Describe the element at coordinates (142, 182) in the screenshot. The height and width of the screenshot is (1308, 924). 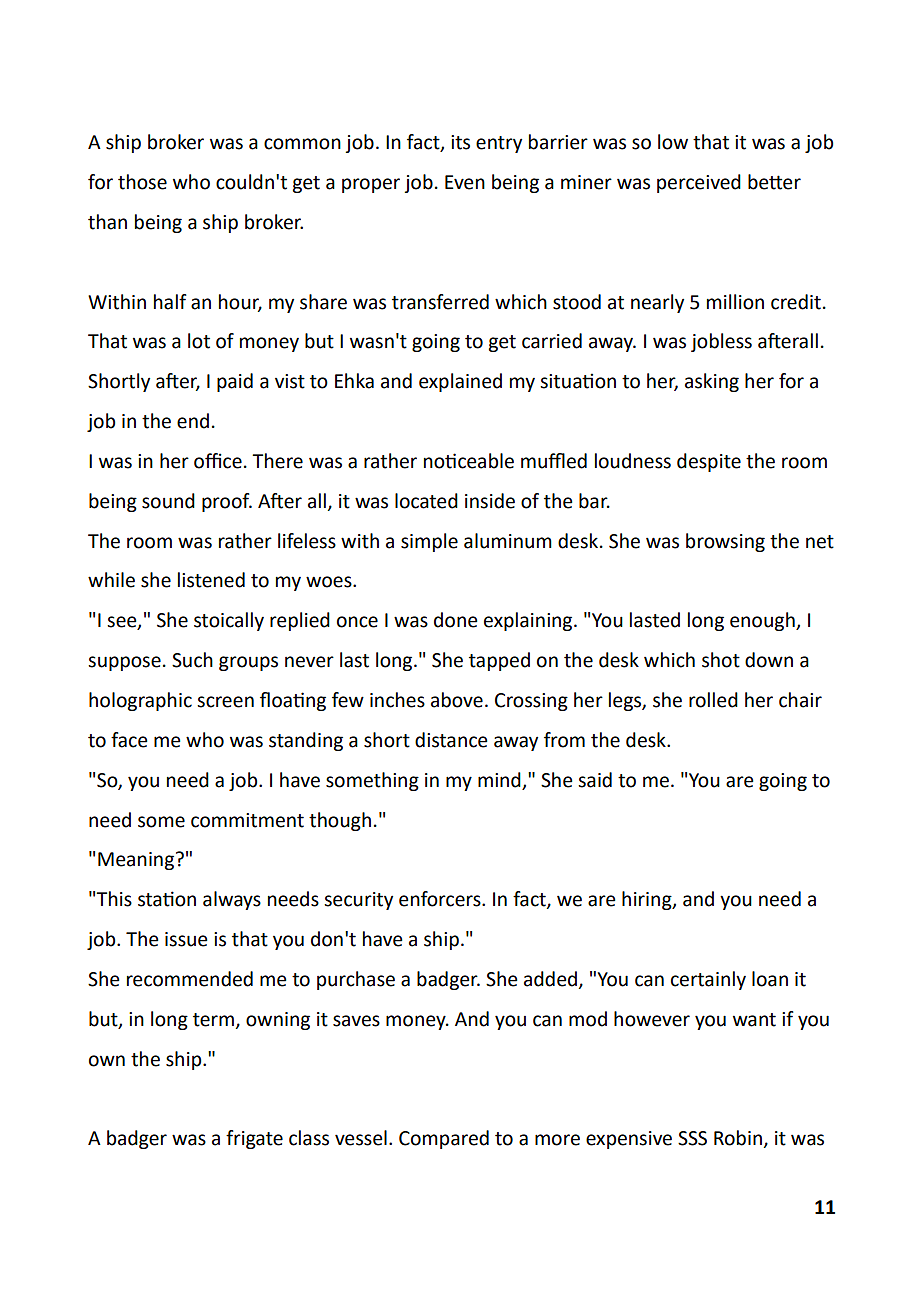
I see `those` at that location.
